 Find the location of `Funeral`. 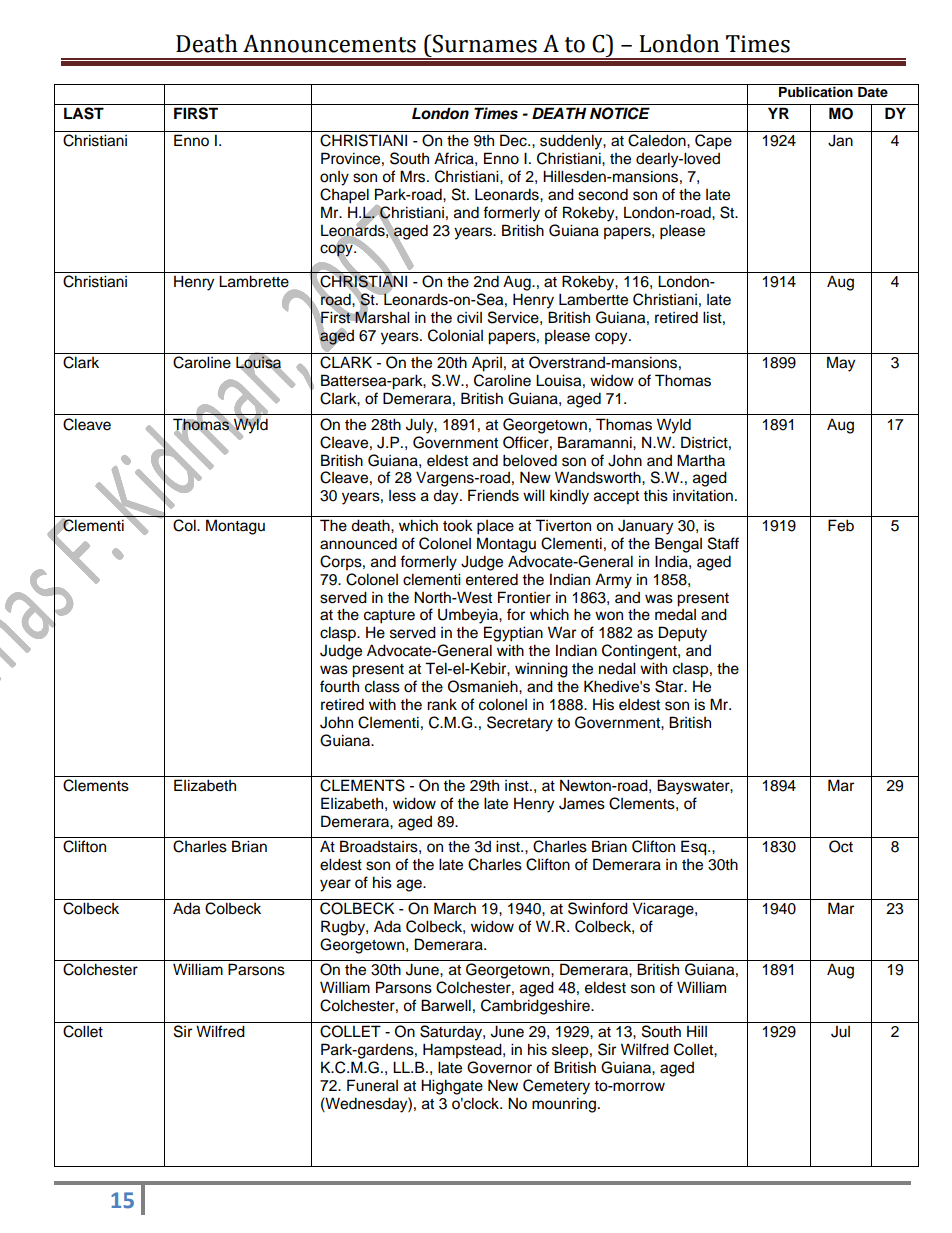

Funeral is located at coordinates (372, 1085).
